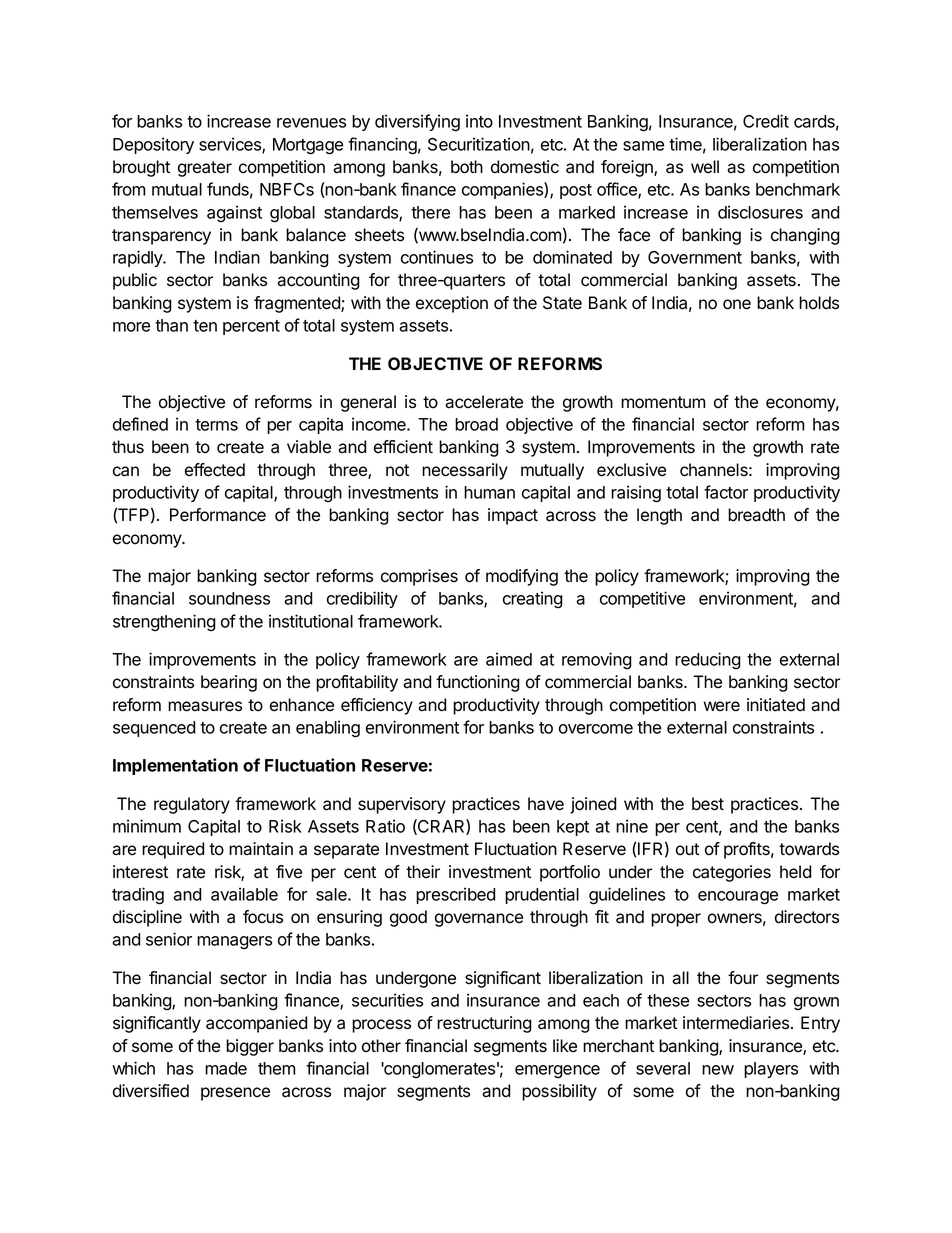  I want to click on well, so click(705, 167).
